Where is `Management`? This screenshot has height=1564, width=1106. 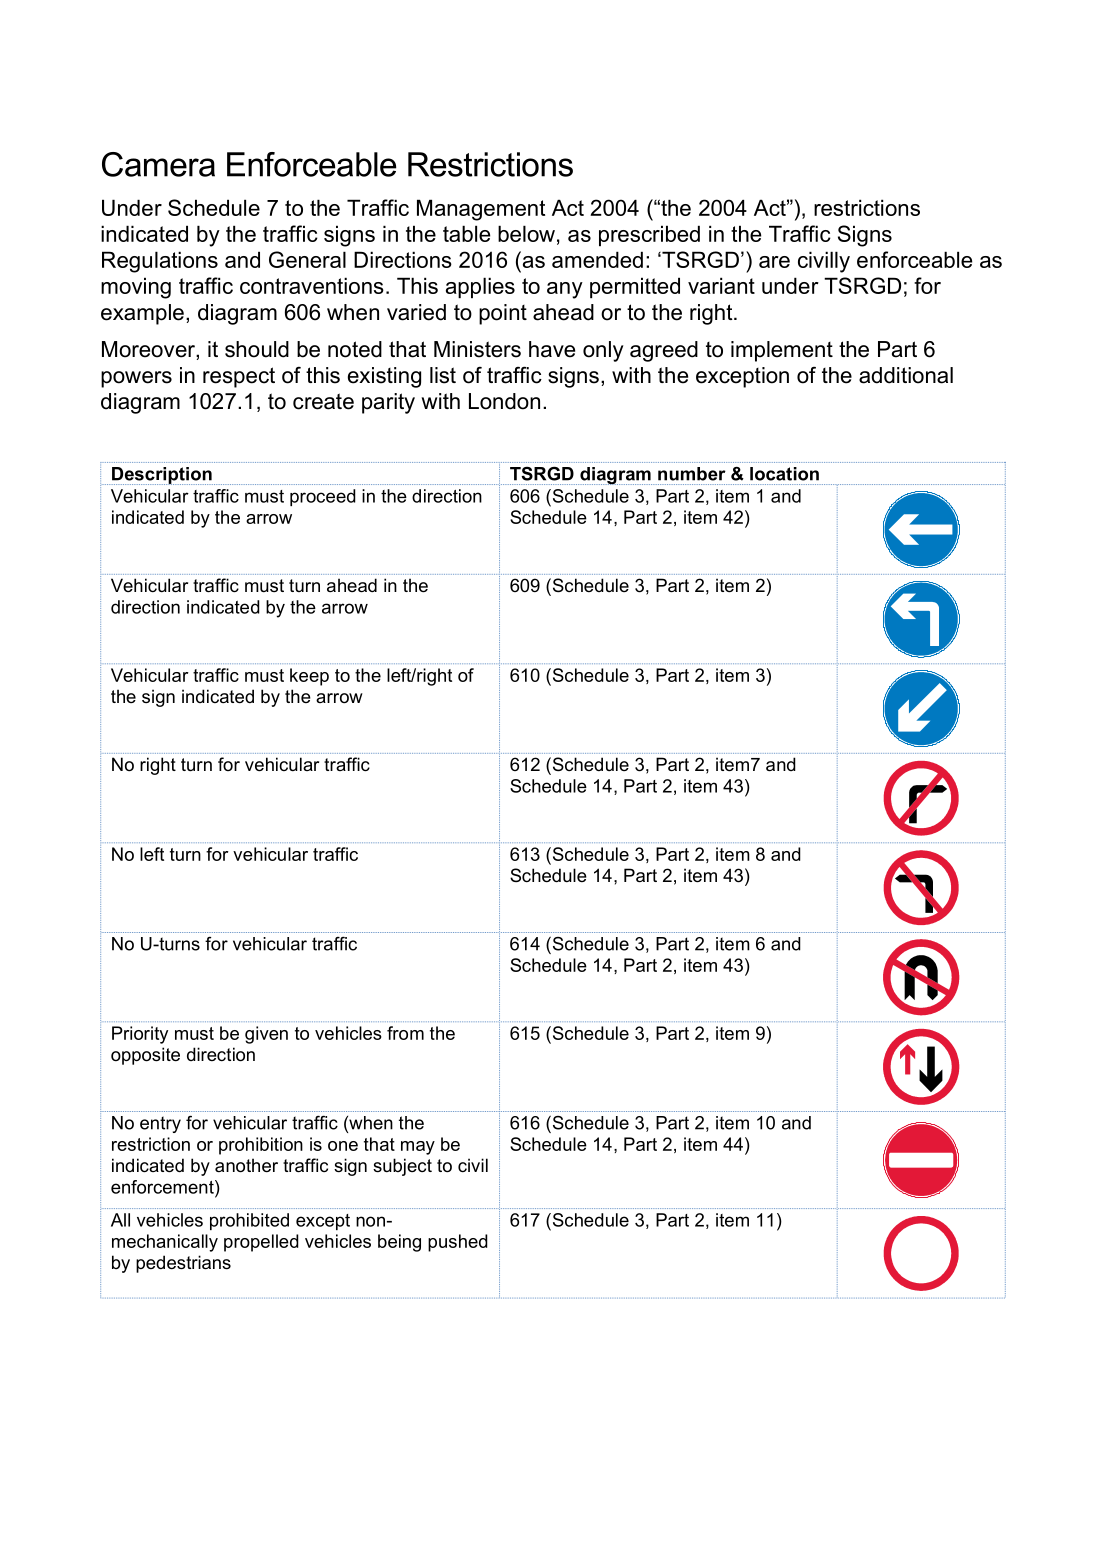
Management is located at coordinates (481, 210).
